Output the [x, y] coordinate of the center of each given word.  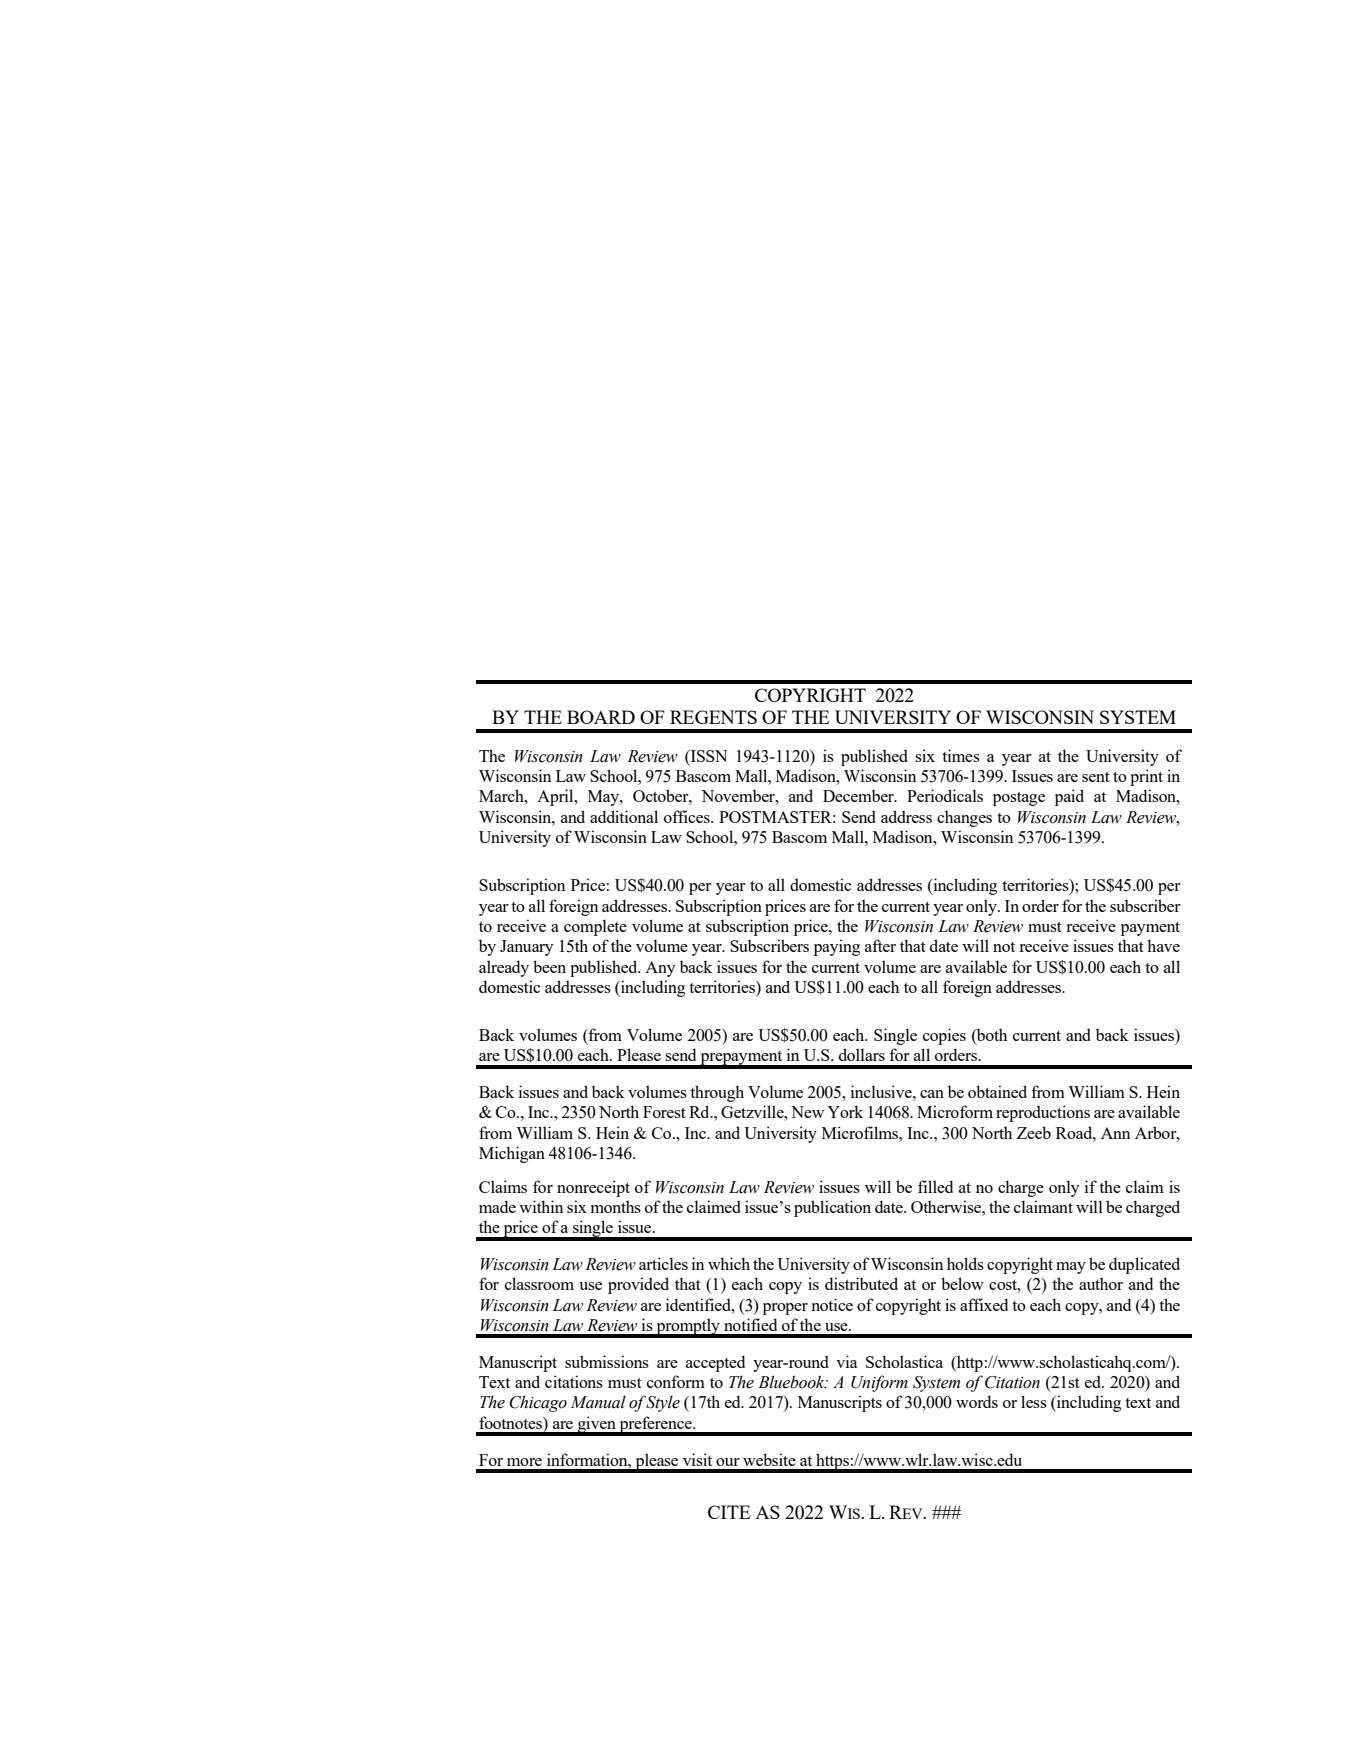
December [859, 795]
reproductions [1043, 1113]
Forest [664, 1112]
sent [1096, 777]
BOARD [601, 717]
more [524, 1462]
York [845, 1111]
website [769, 1459]
